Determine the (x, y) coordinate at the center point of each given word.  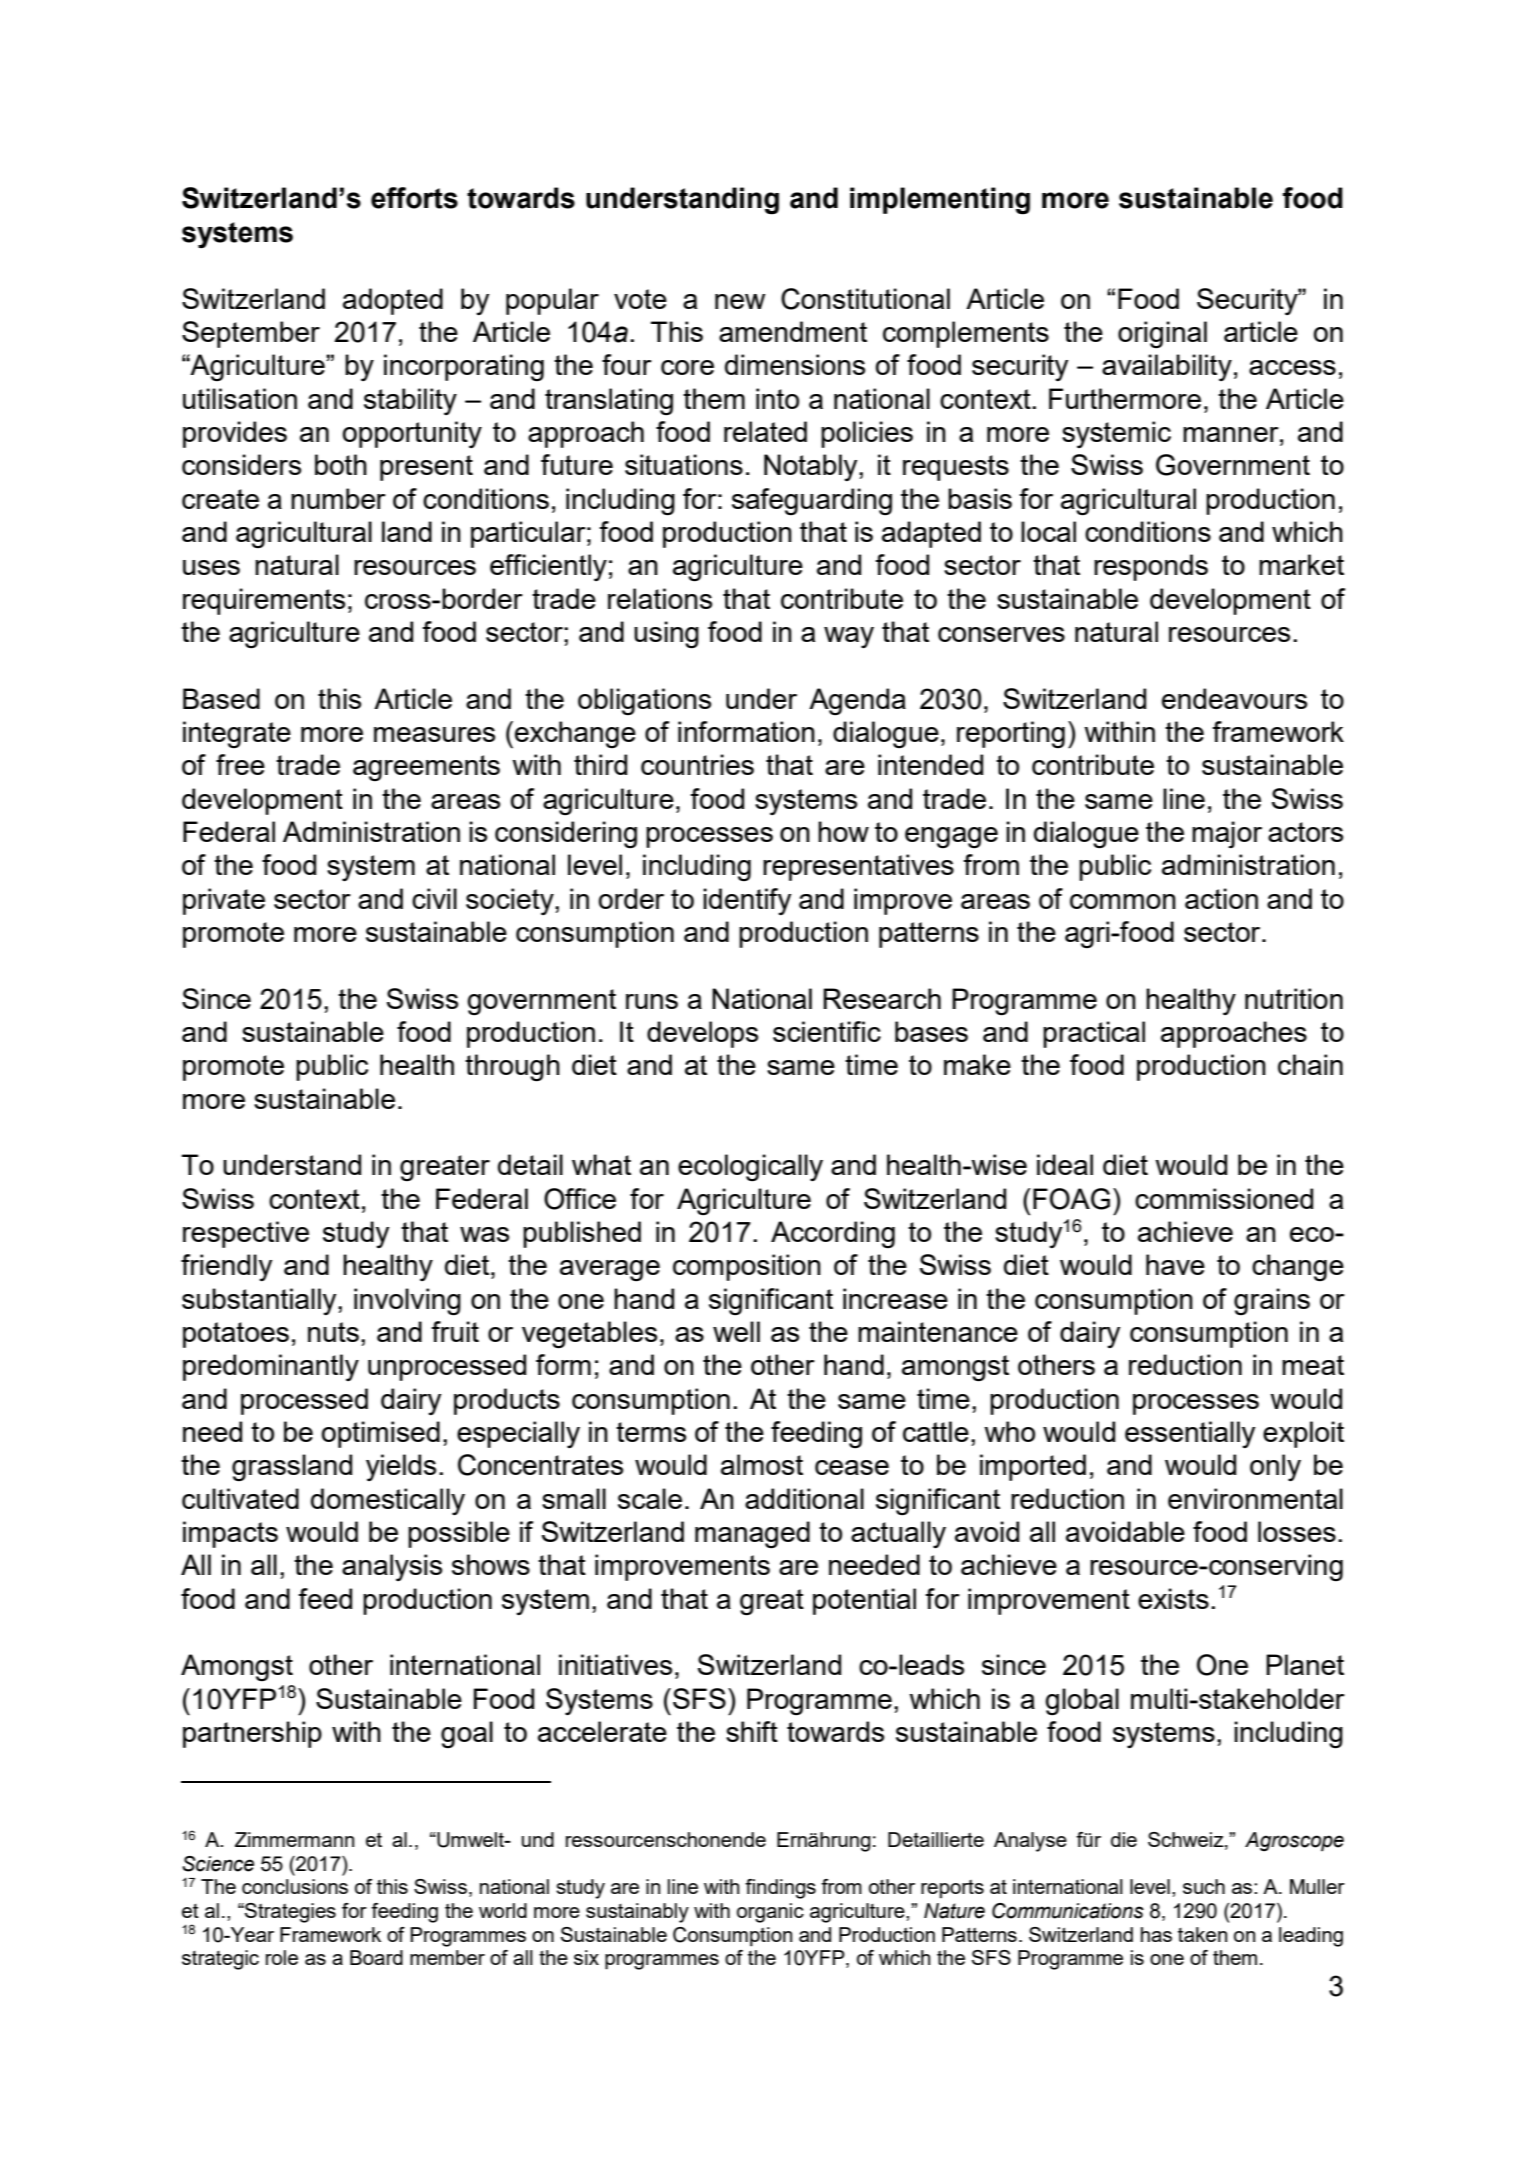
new (740, 301)
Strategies (289, 1913)
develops (702, 1034)
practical (1094, 1034)
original (1162, 335)
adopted (393, 301)
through (512, 1068)
